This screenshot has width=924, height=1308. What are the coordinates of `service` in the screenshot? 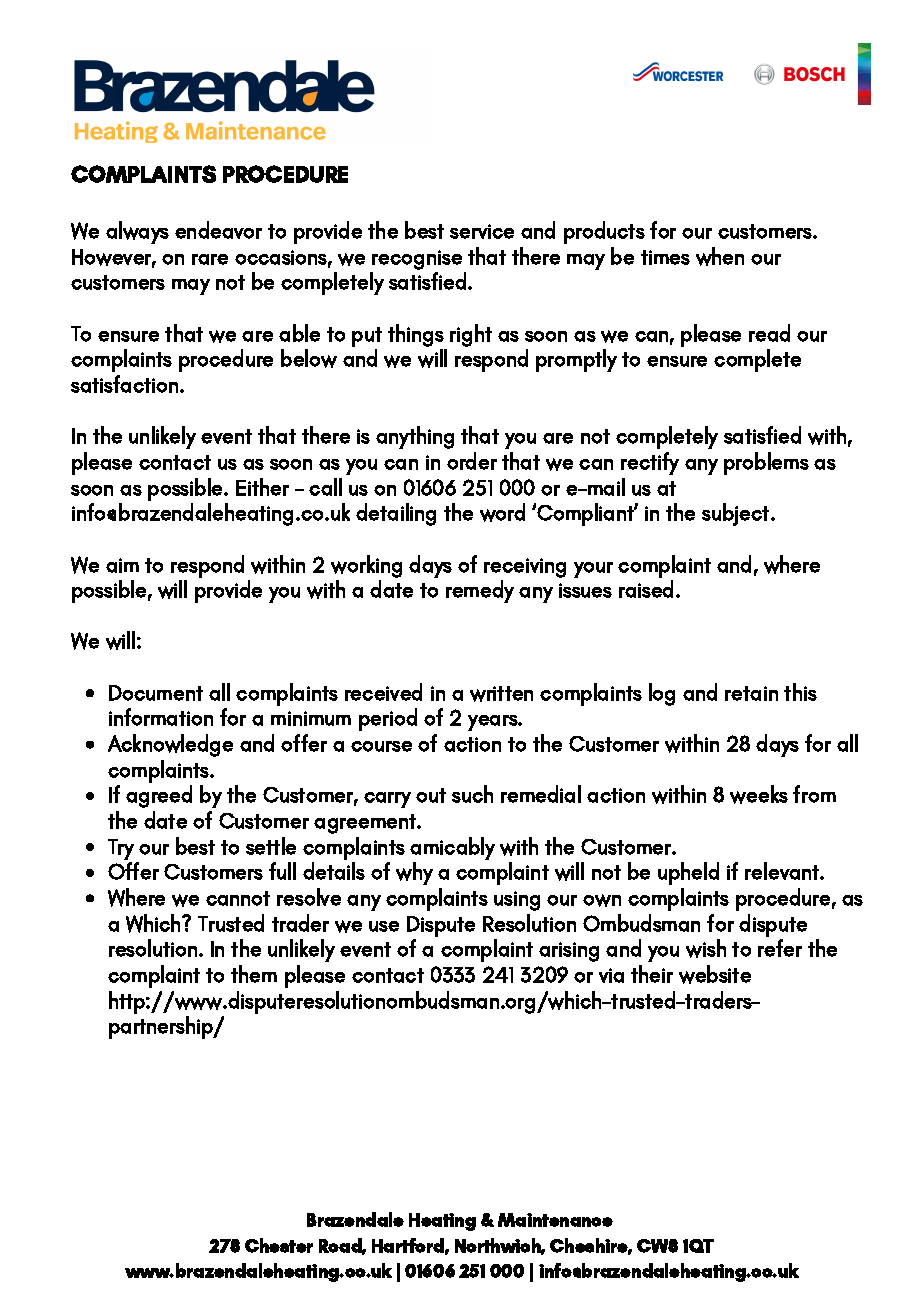 It's located at (482, 231).
